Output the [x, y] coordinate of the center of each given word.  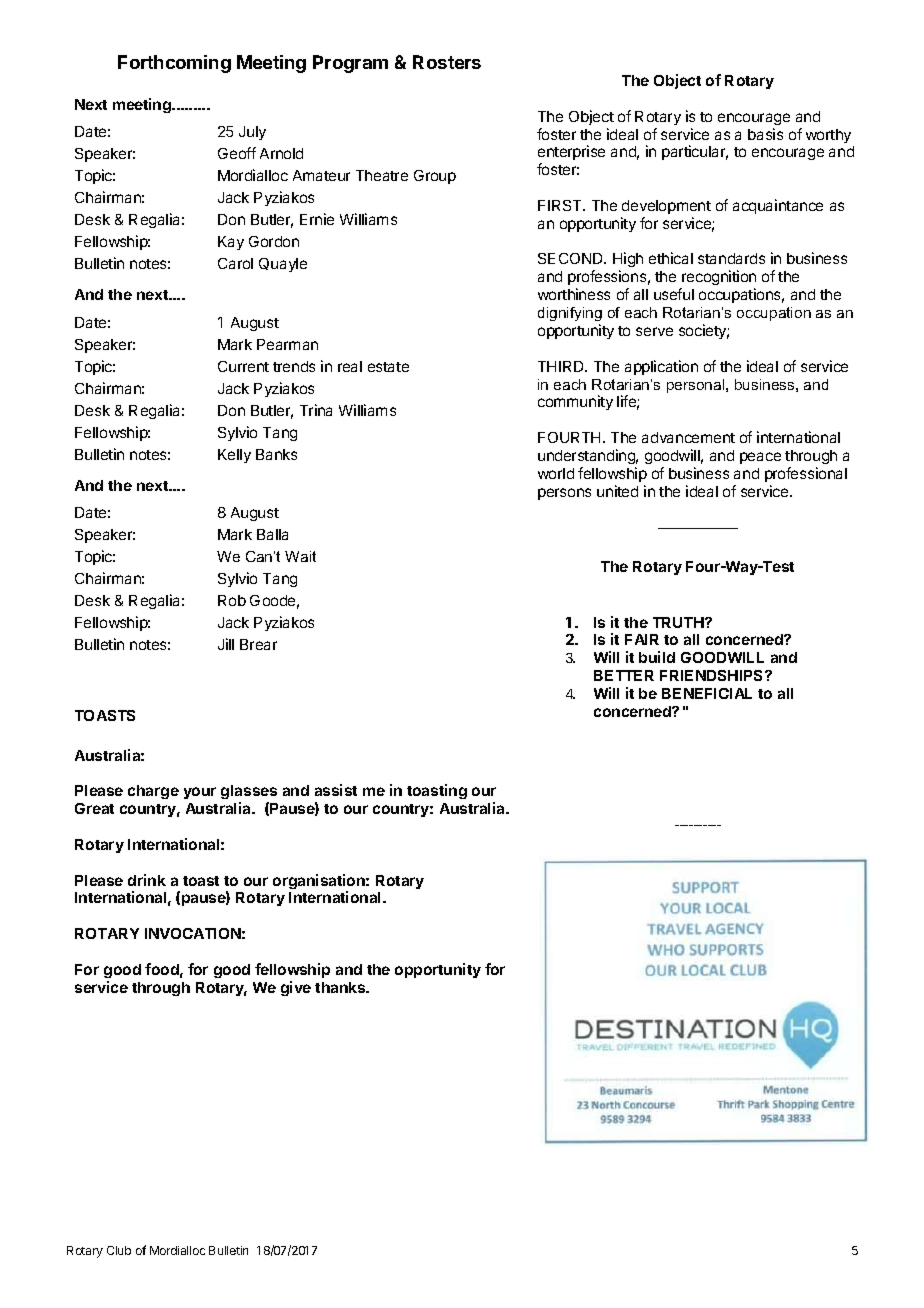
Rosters [447, 62]
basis [765, 134]
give [296, 988]
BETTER [624, 675]
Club [119, 1250]
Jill [226, 644]
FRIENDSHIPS [713, 675]
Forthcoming [174, 64]
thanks [341, 987]
